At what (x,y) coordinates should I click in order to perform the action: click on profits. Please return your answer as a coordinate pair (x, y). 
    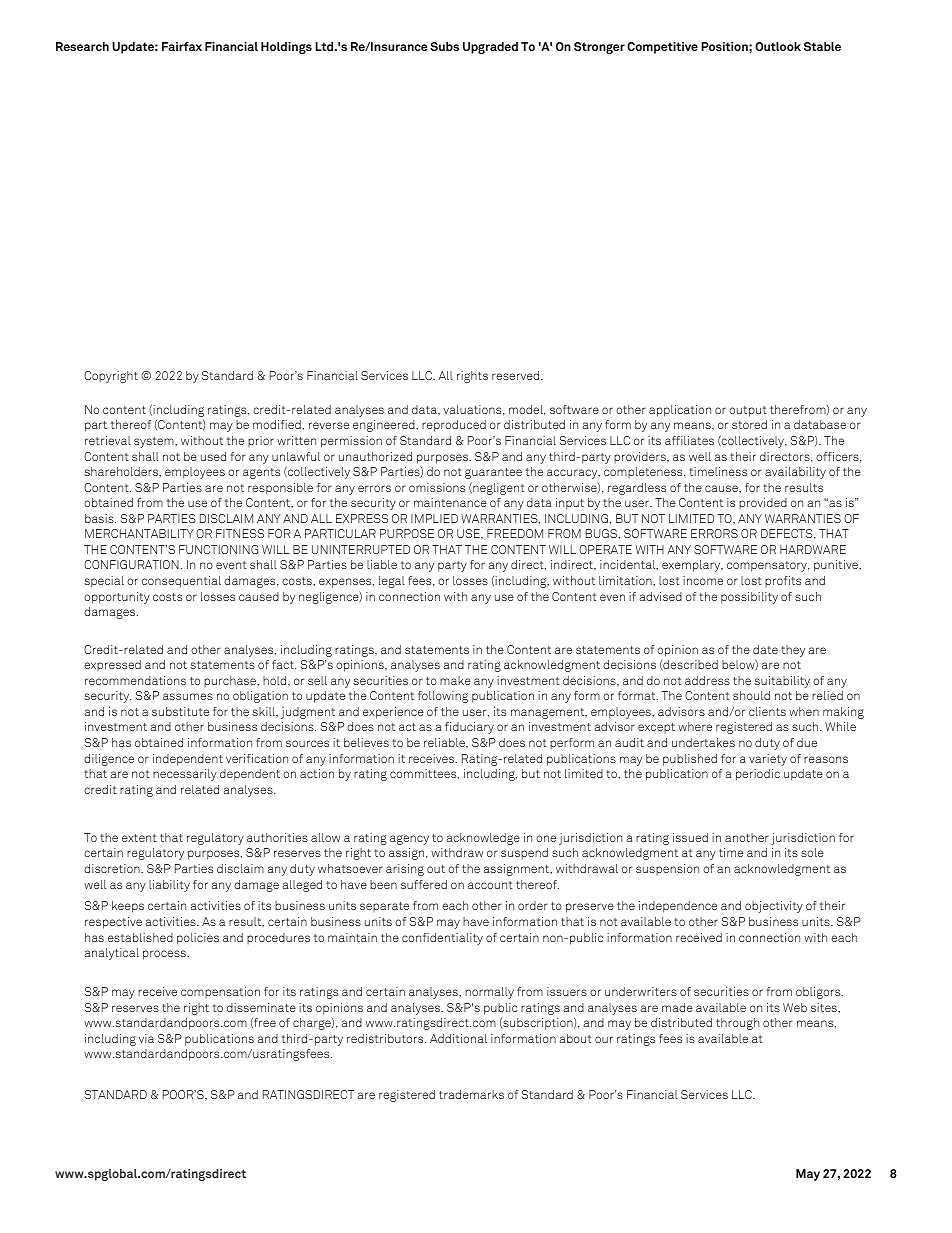
    Looking at the image, I should click on (783, 581).
